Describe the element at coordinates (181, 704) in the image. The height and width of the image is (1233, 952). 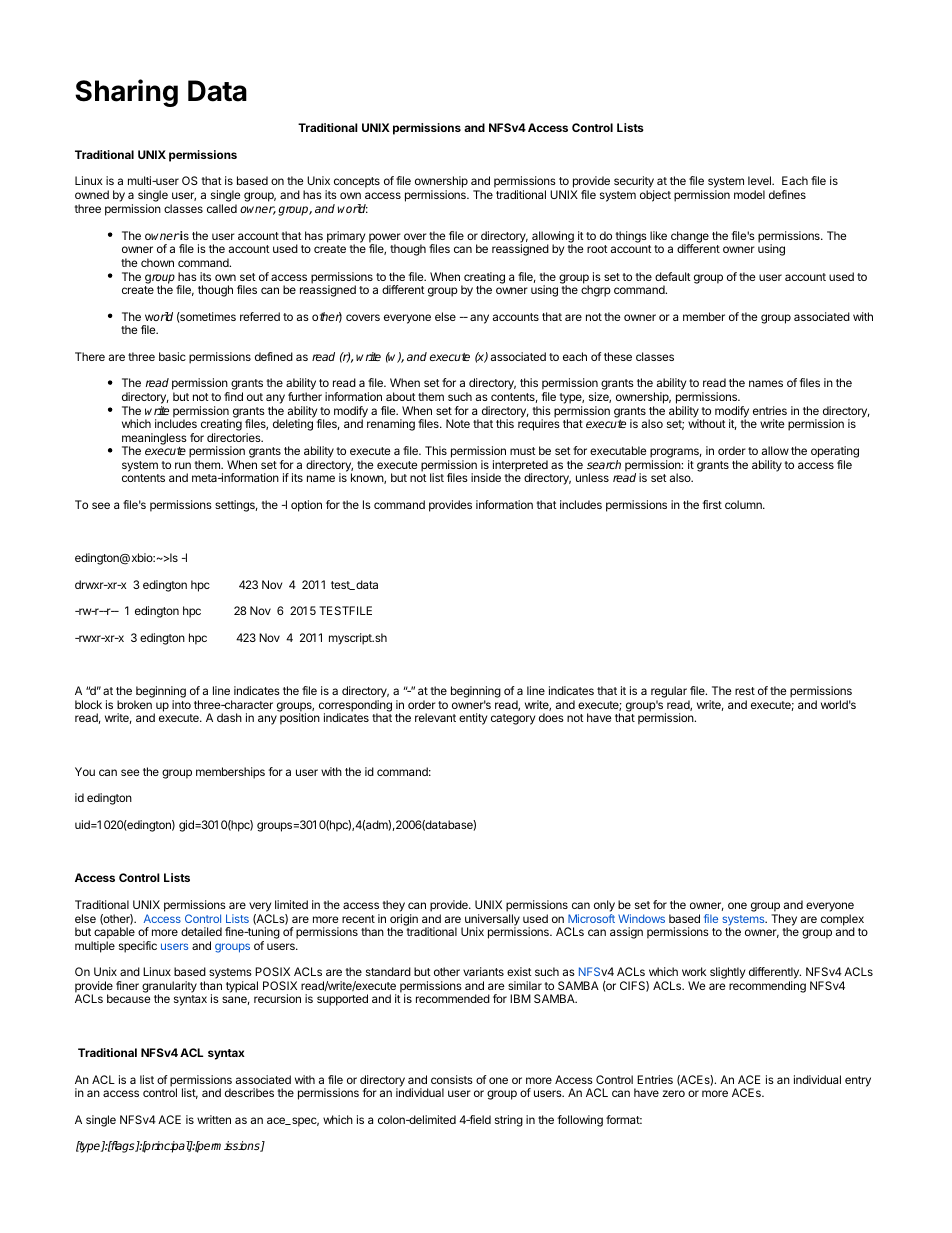
I see `into` at that location.
